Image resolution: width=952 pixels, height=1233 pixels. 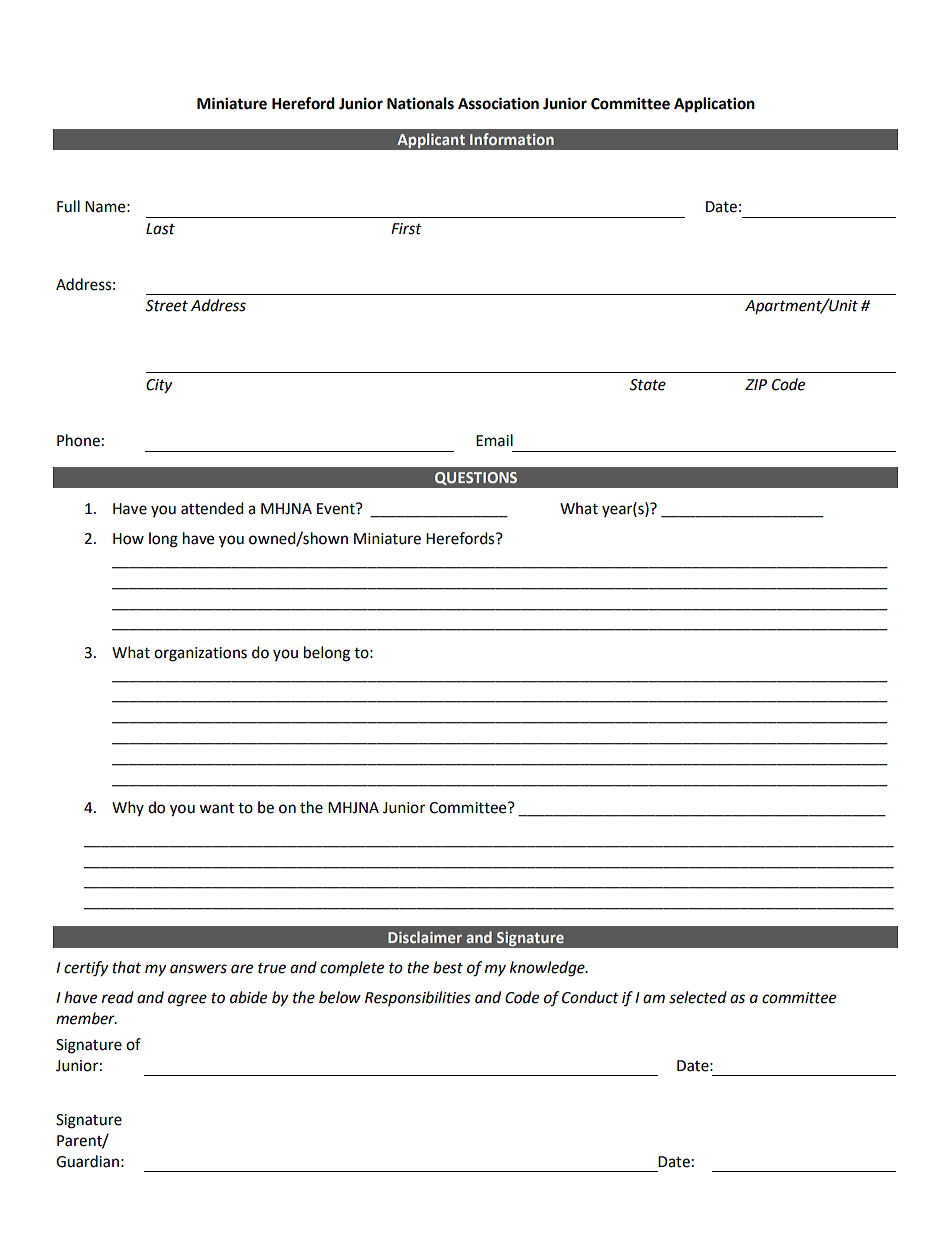 What do you see at coordinates (714, 105) in the page?
I see `Application` at bounding box center [714, 105].
